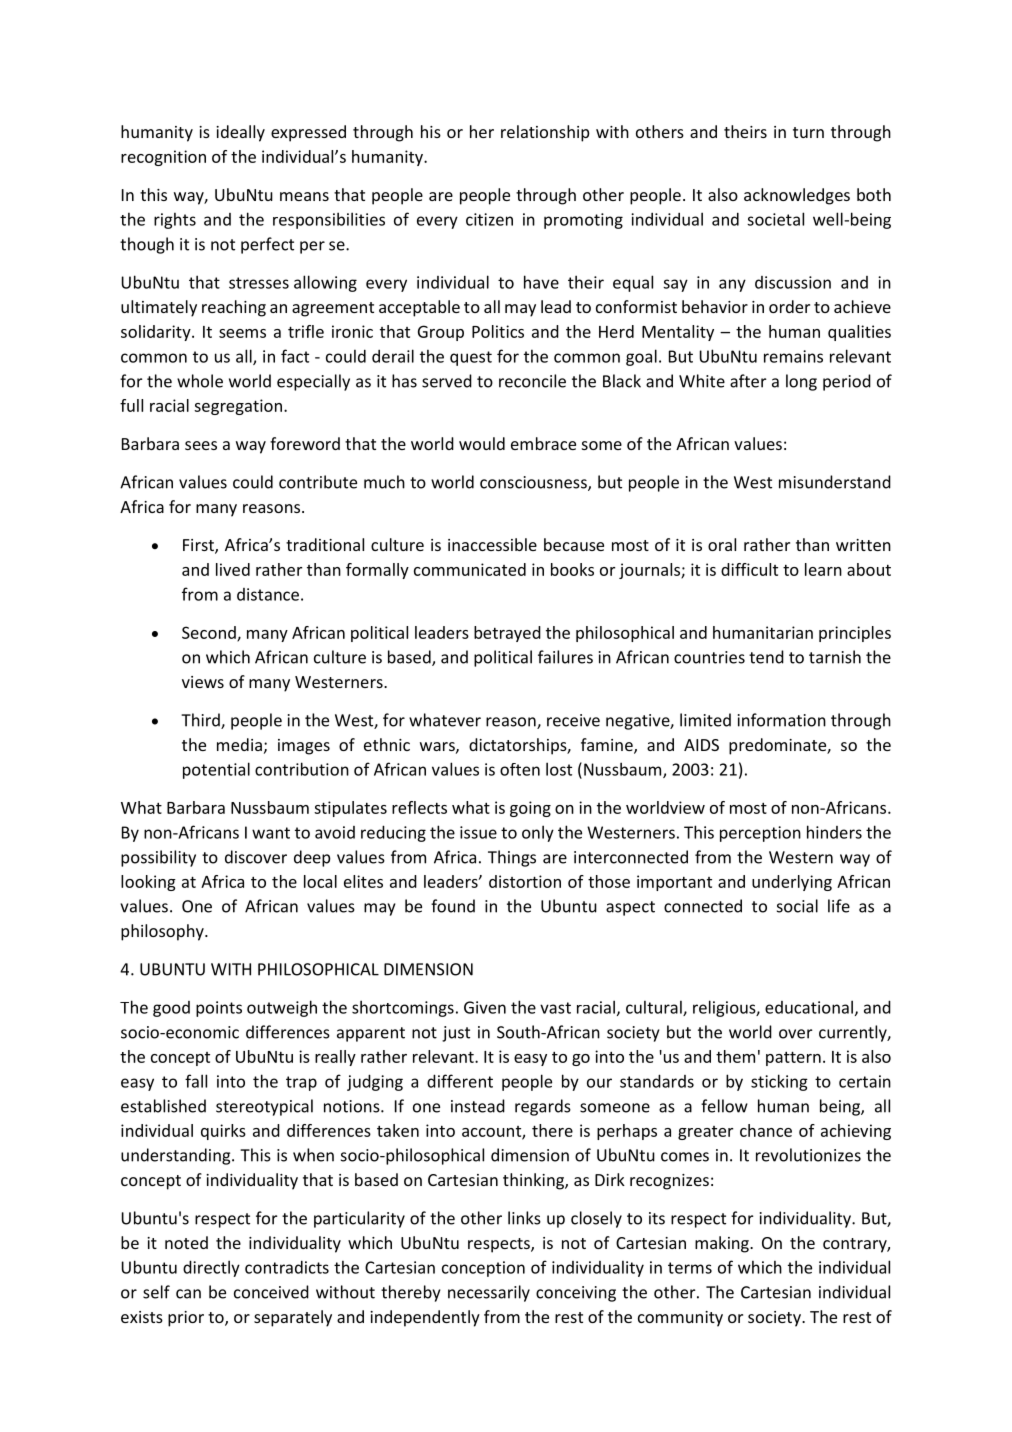  Describe the element at coordinates (809, 1007) in the document. I see `educational` at that location.
